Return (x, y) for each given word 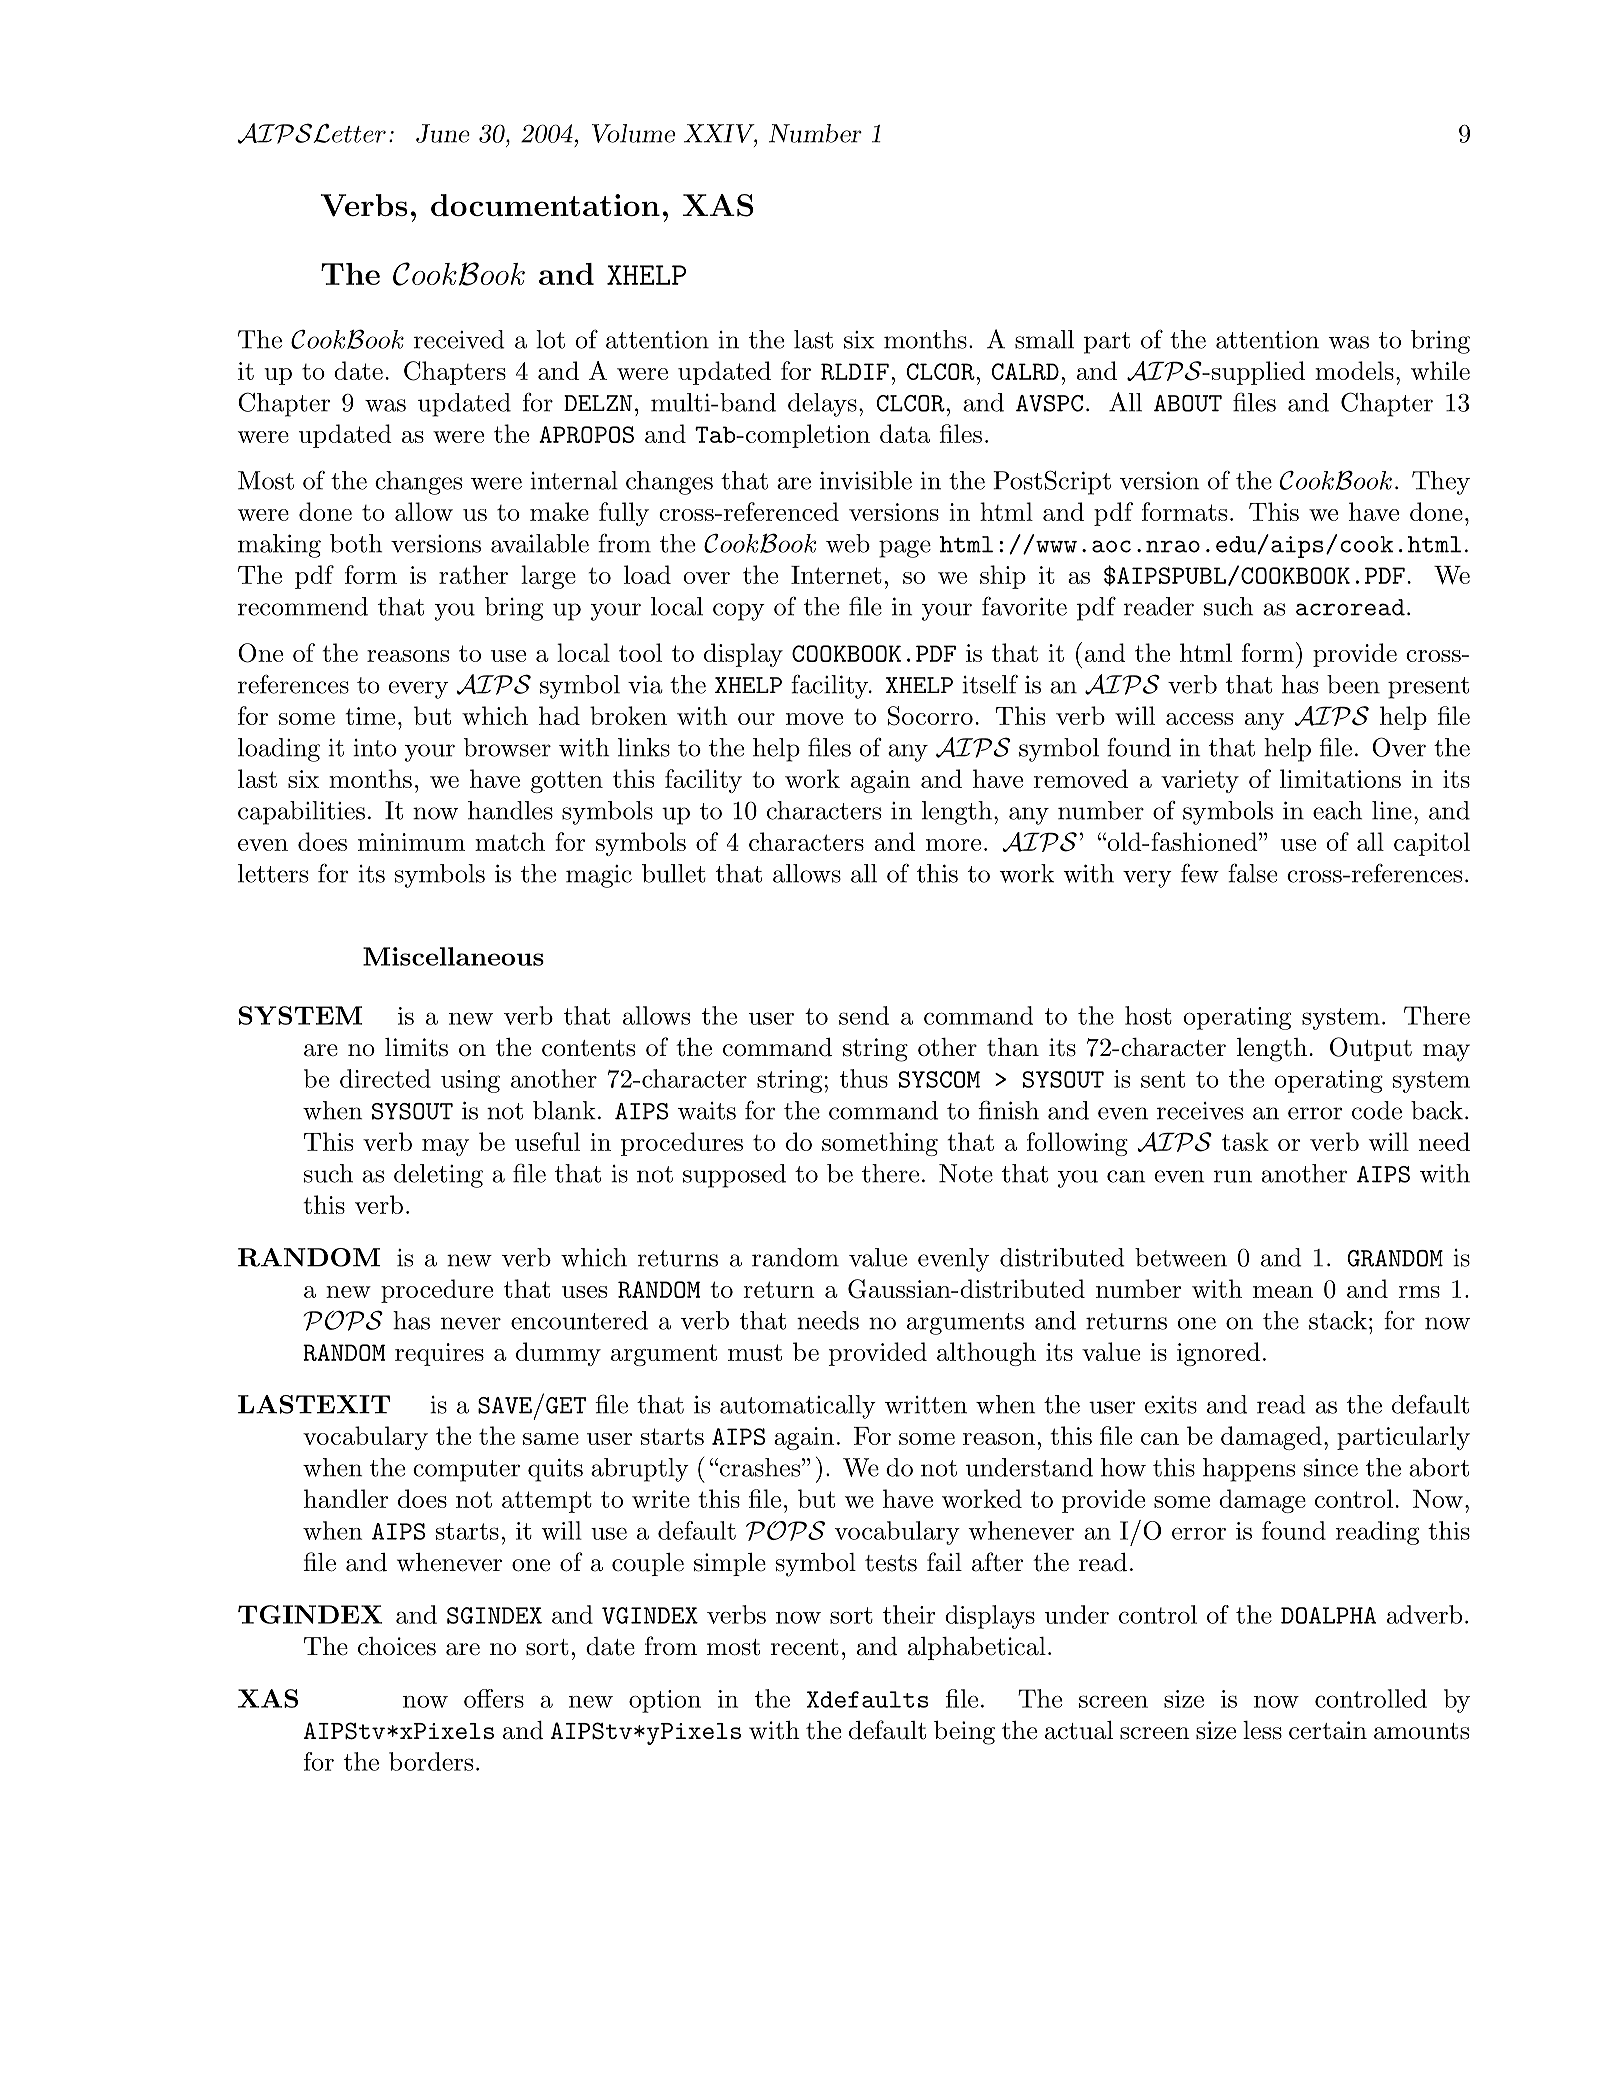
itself (990, 684)
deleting (438, 1176)
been (1353, 684)
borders (431, 1761)
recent (805, 1647)
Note (966, 1173)
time (370, 716)
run (1232, 1176)
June (443, 133)
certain (1328, 1730)
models (1354, 370)
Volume (633, 133)
